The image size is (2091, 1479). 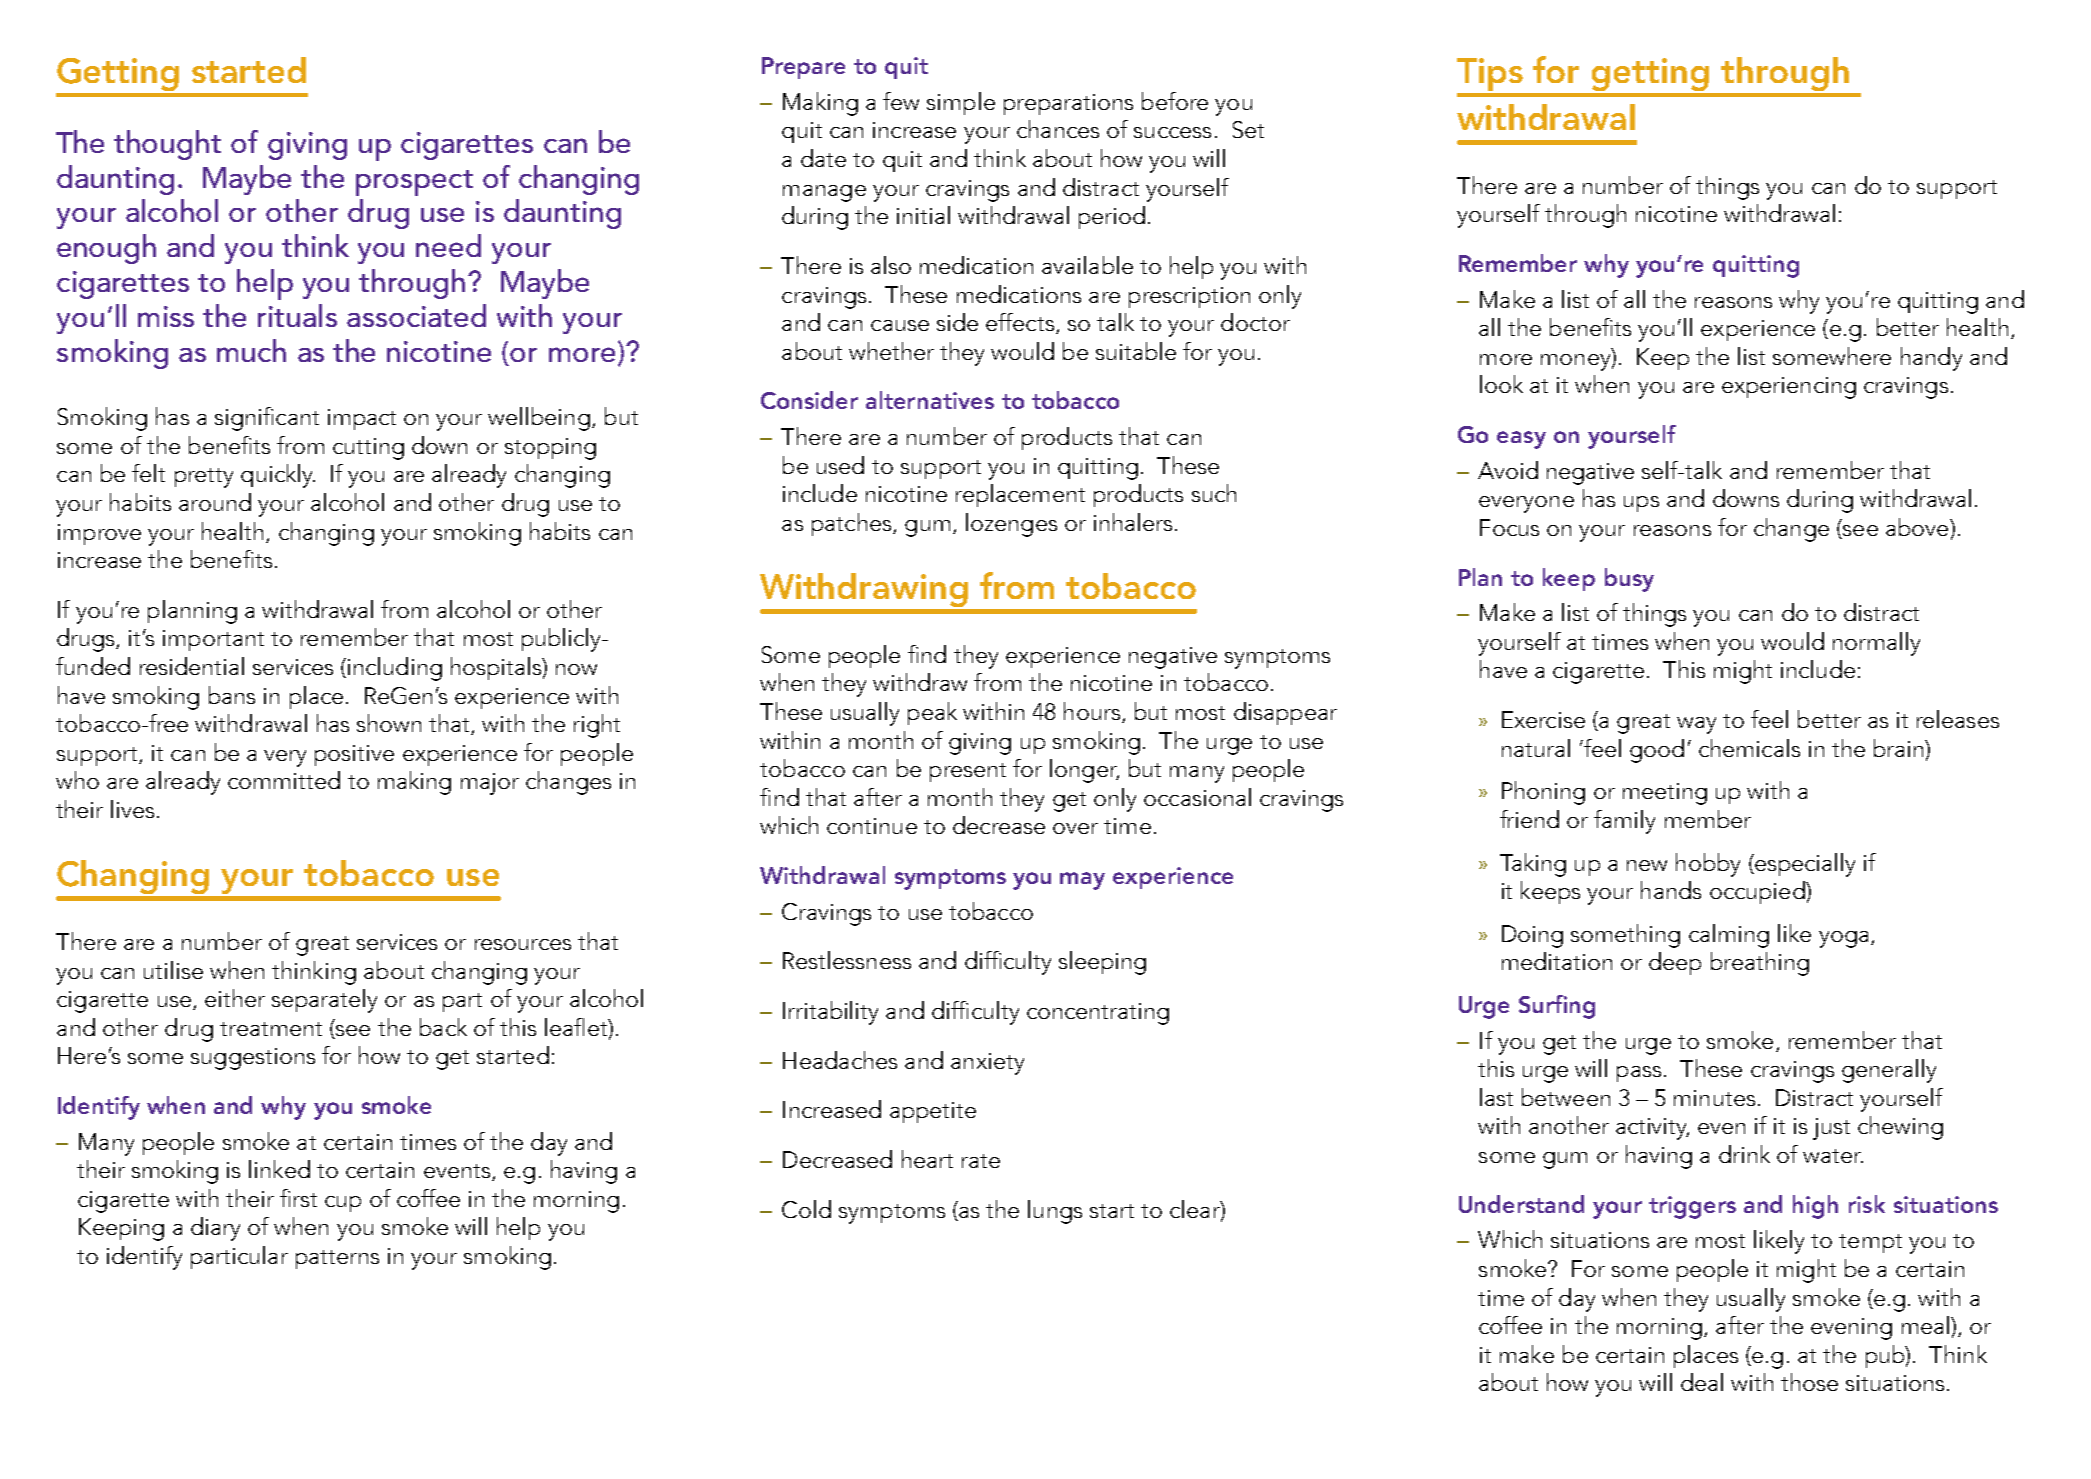 I want to click on lungs, so click(x=1055, y=1212).
